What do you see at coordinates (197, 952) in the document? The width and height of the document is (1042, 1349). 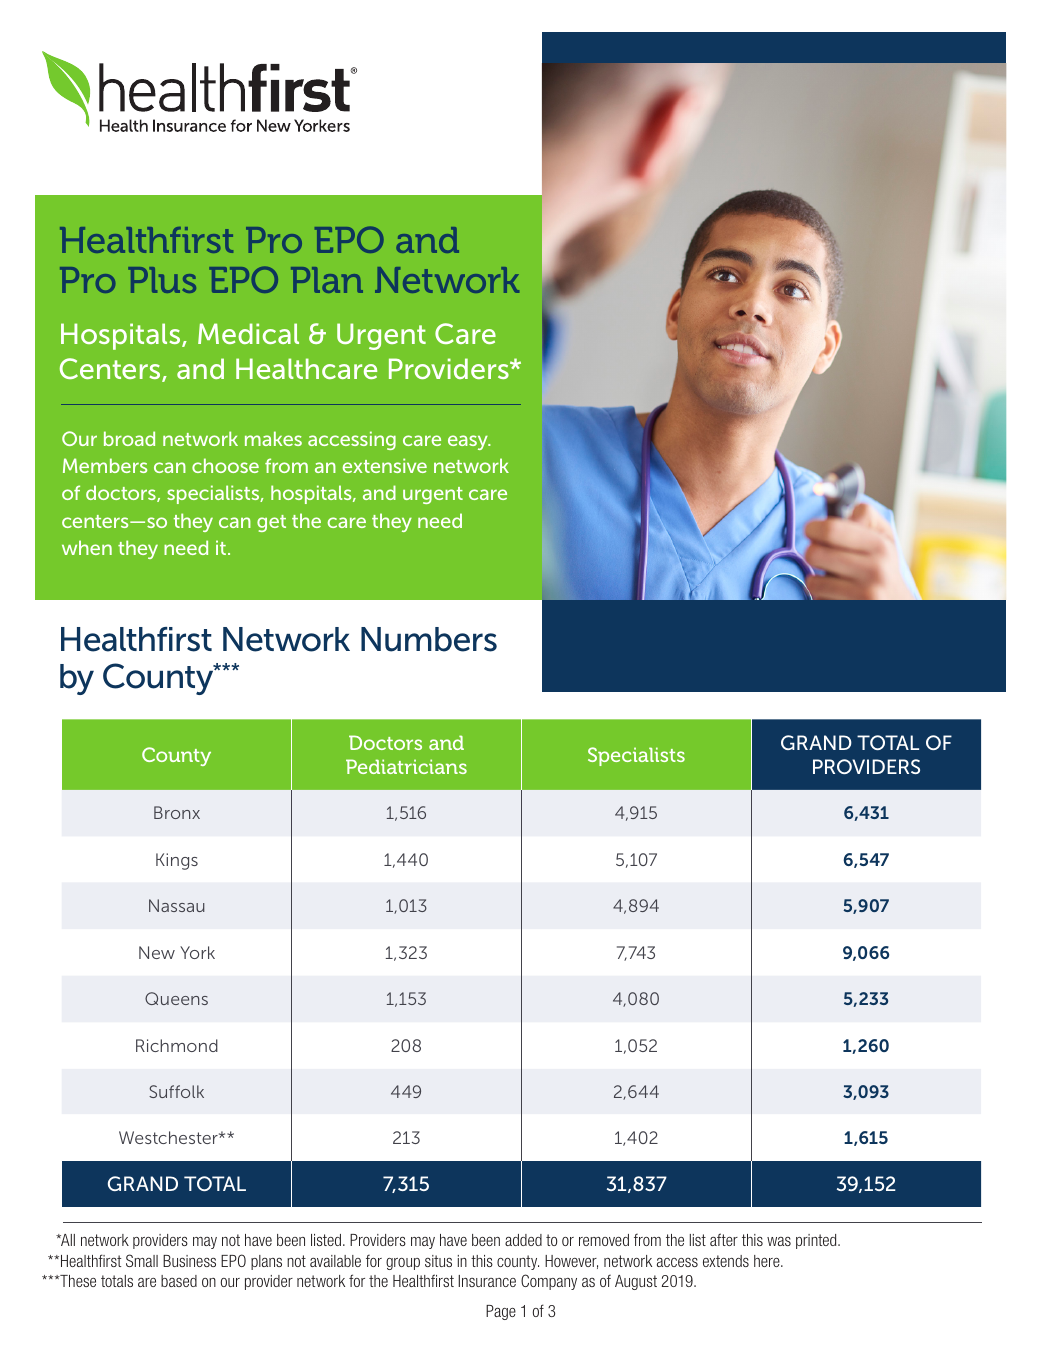 I see `York` at bounding box center [197, 952].
